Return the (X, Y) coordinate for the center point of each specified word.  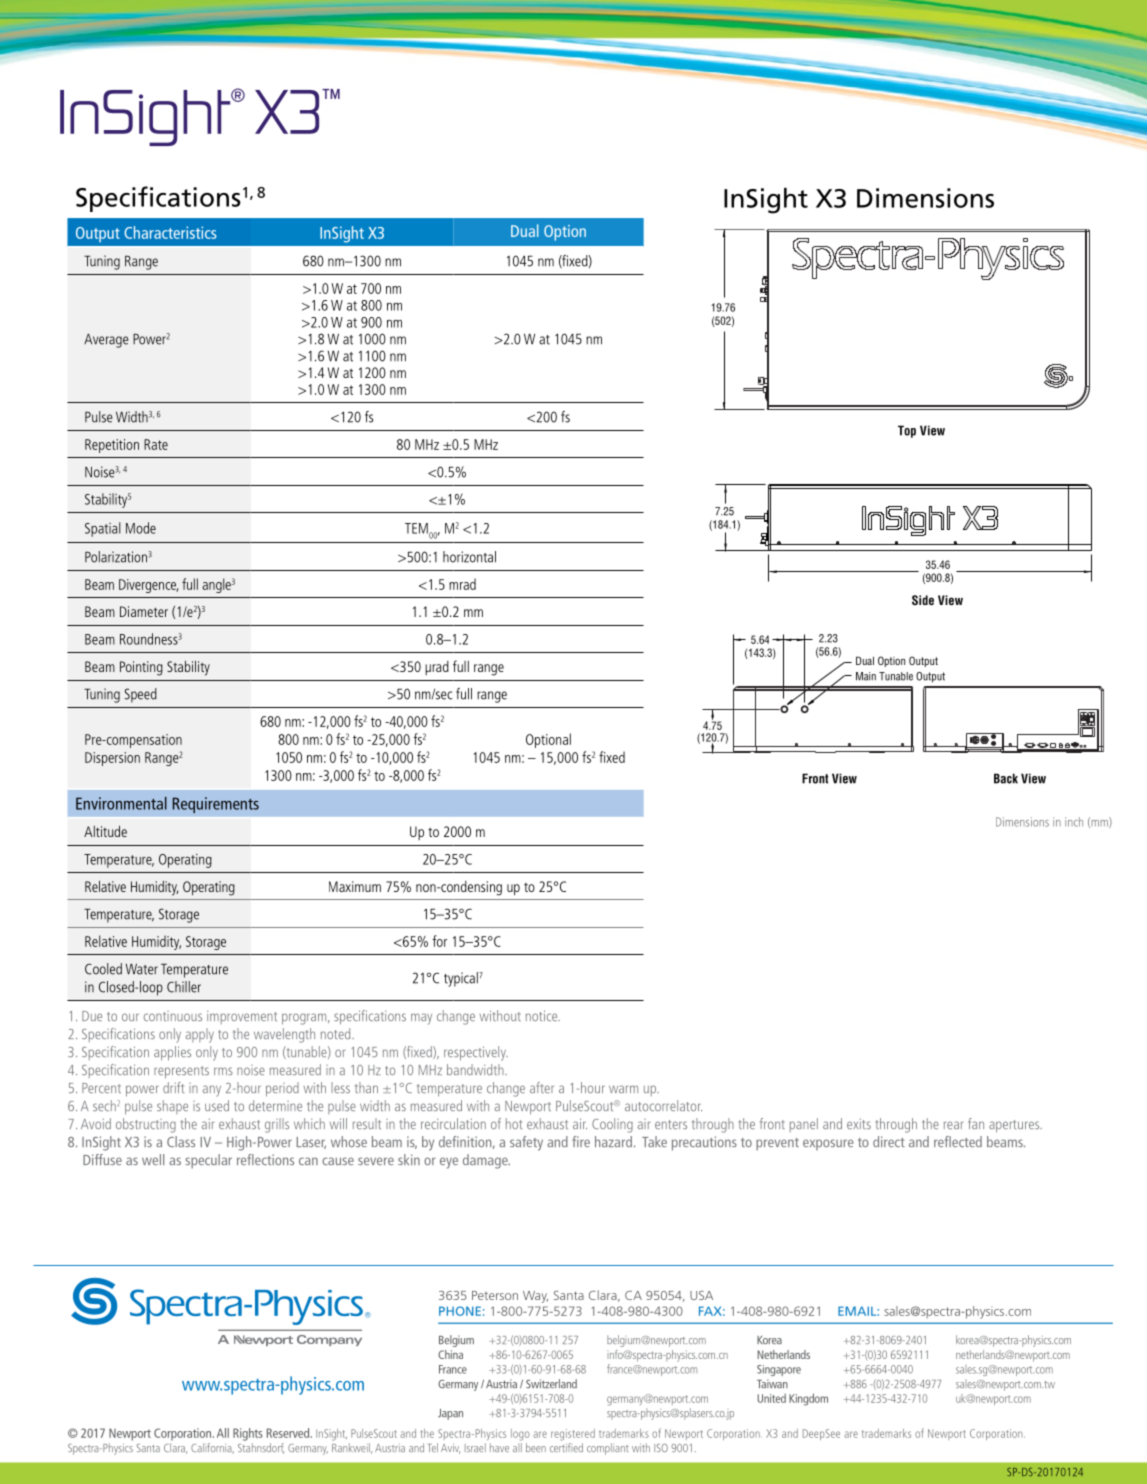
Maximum (355, 886)
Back (1006, 778)
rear (953, 1125)
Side (923, 600)
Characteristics (170, 232)
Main (866, 676)
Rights (248, 1434)
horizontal (469, 557)
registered (573, 1435)
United (771, 1398)
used (217, 1105)
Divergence (148, 586)
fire (581, 1141)
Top (907, 431)
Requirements (216, 805)
